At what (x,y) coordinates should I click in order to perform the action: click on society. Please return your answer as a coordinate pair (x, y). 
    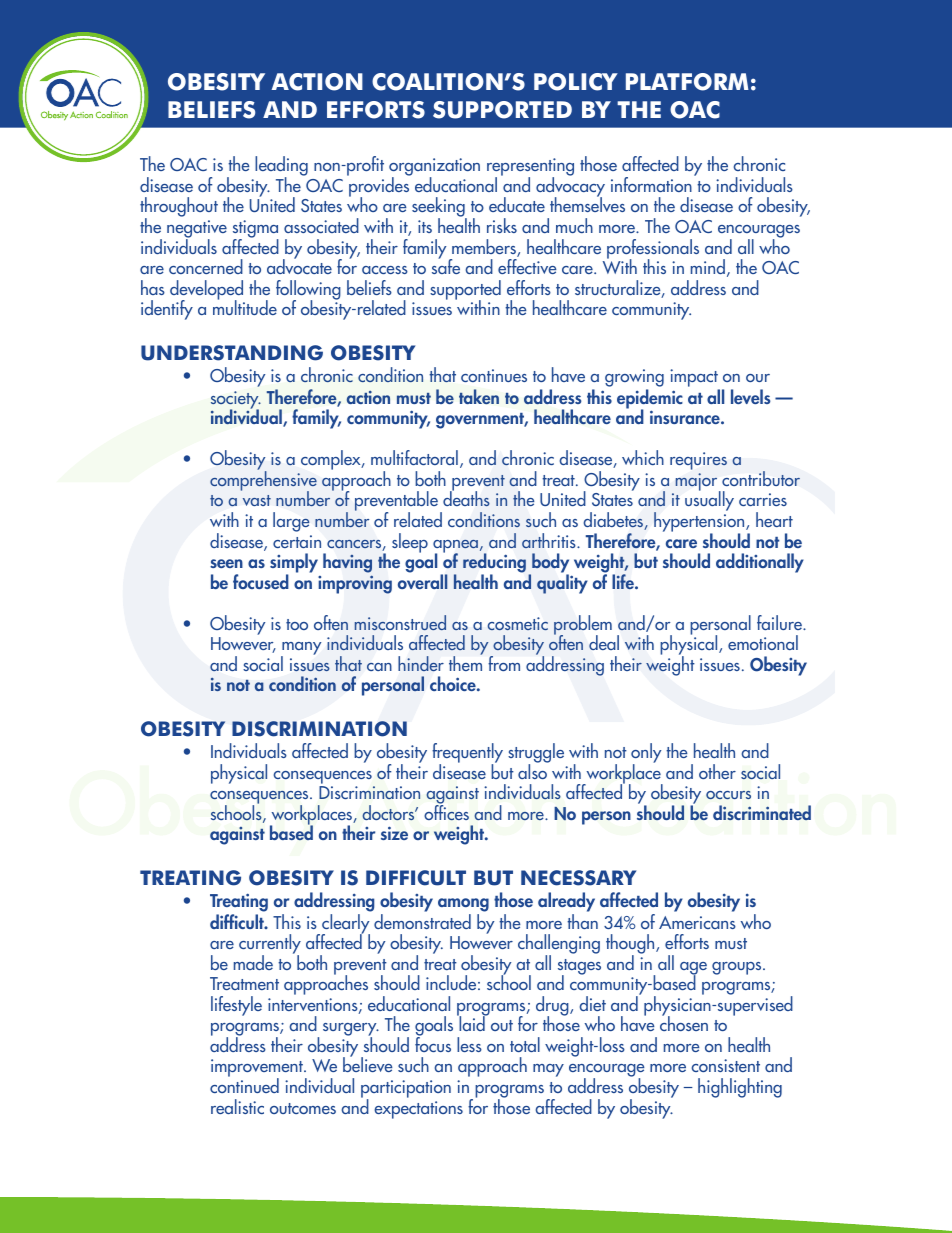
    Looking at the image, I should click on (236, 401).
